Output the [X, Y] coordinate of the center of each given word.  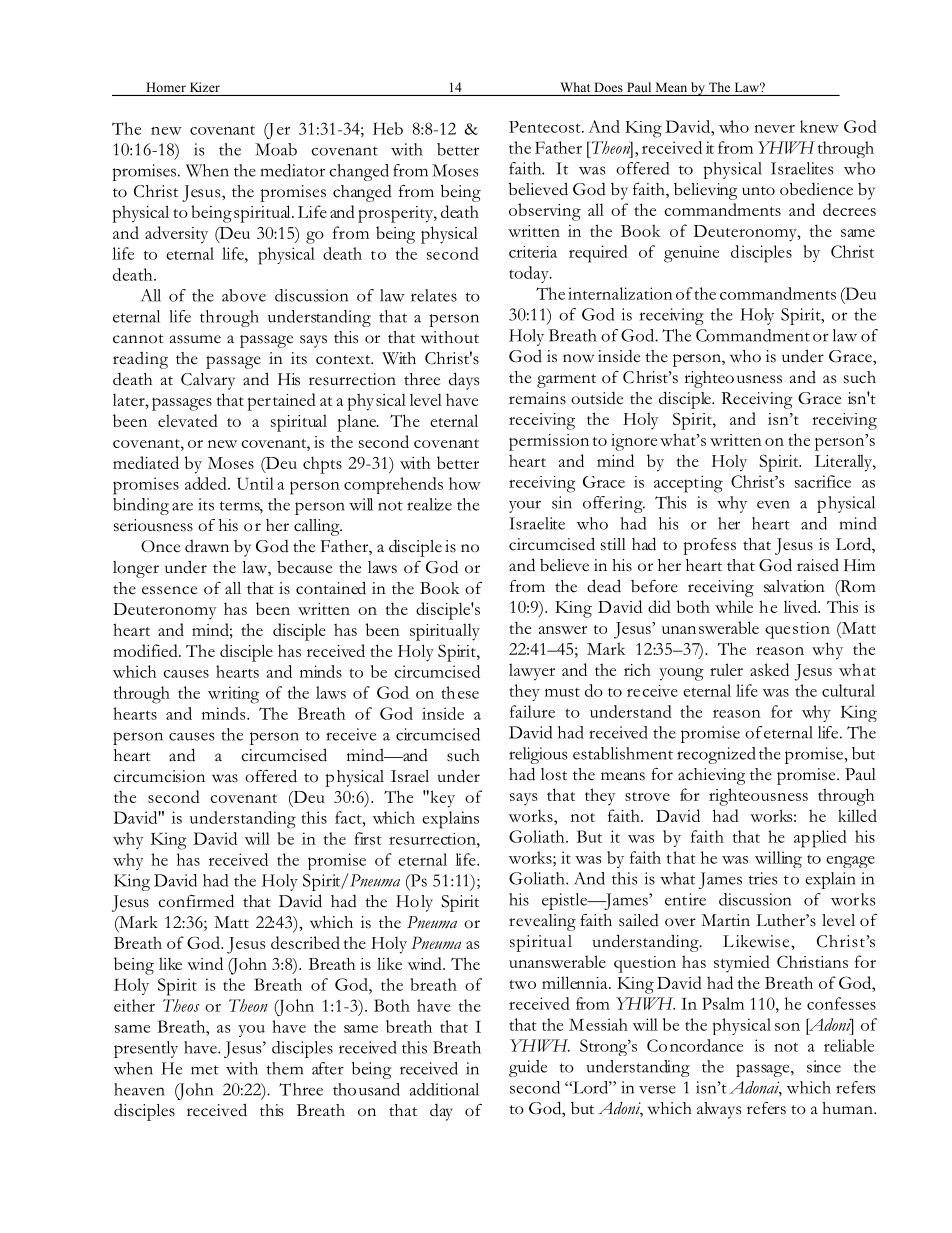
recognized [716, 755]
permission [549, 442]
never [774, 129]
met [205, 1070]
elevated [188, 420]
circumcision [159, 776]
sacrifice [823, 481]
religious [538, 755]
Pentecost [546, 127]
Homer [166, 87]
